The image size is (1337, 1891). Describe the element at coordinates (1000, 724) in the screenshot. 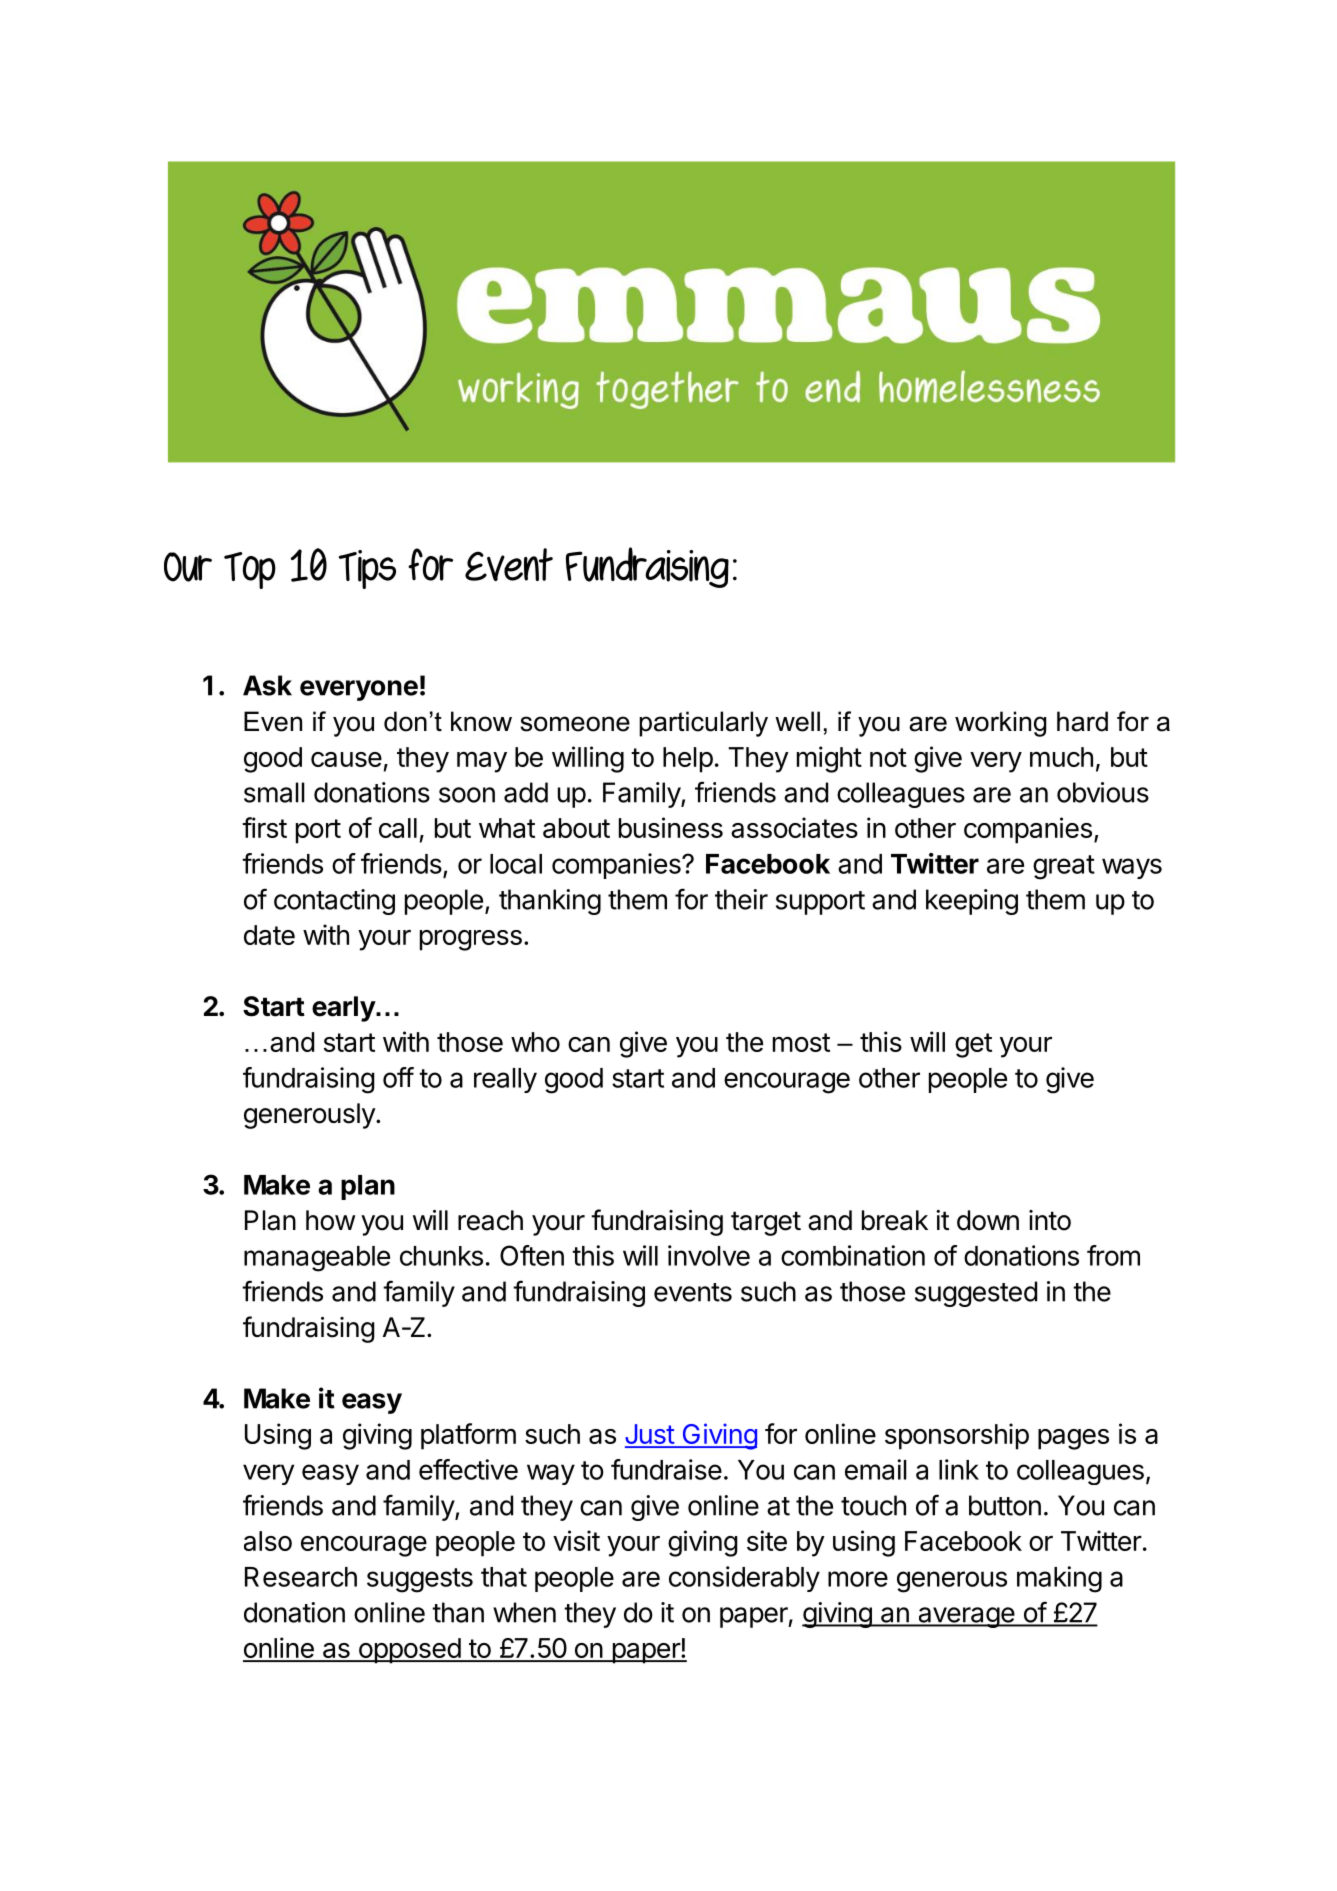

I see `working` at that location.
